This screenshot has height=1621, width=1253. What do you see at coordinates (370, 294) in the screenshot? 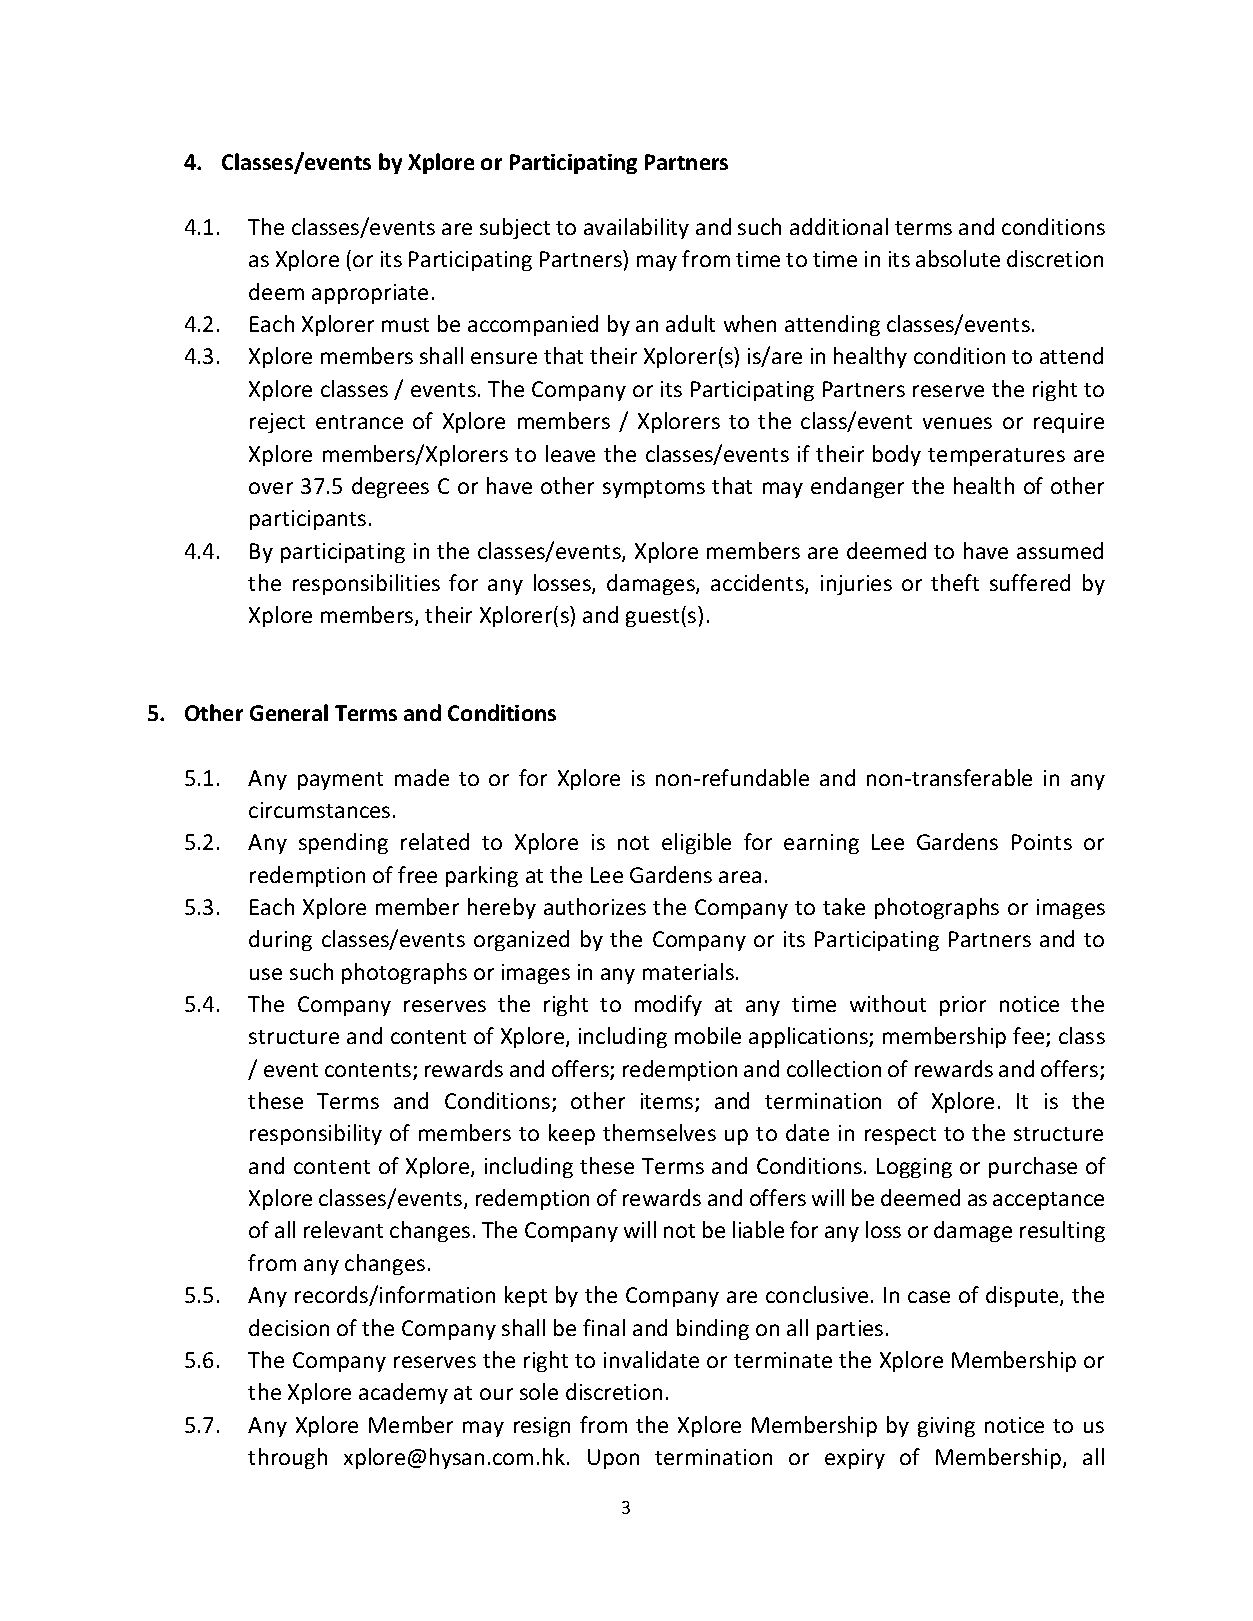
I see `appropriate` at bounding box center [370, 294].
